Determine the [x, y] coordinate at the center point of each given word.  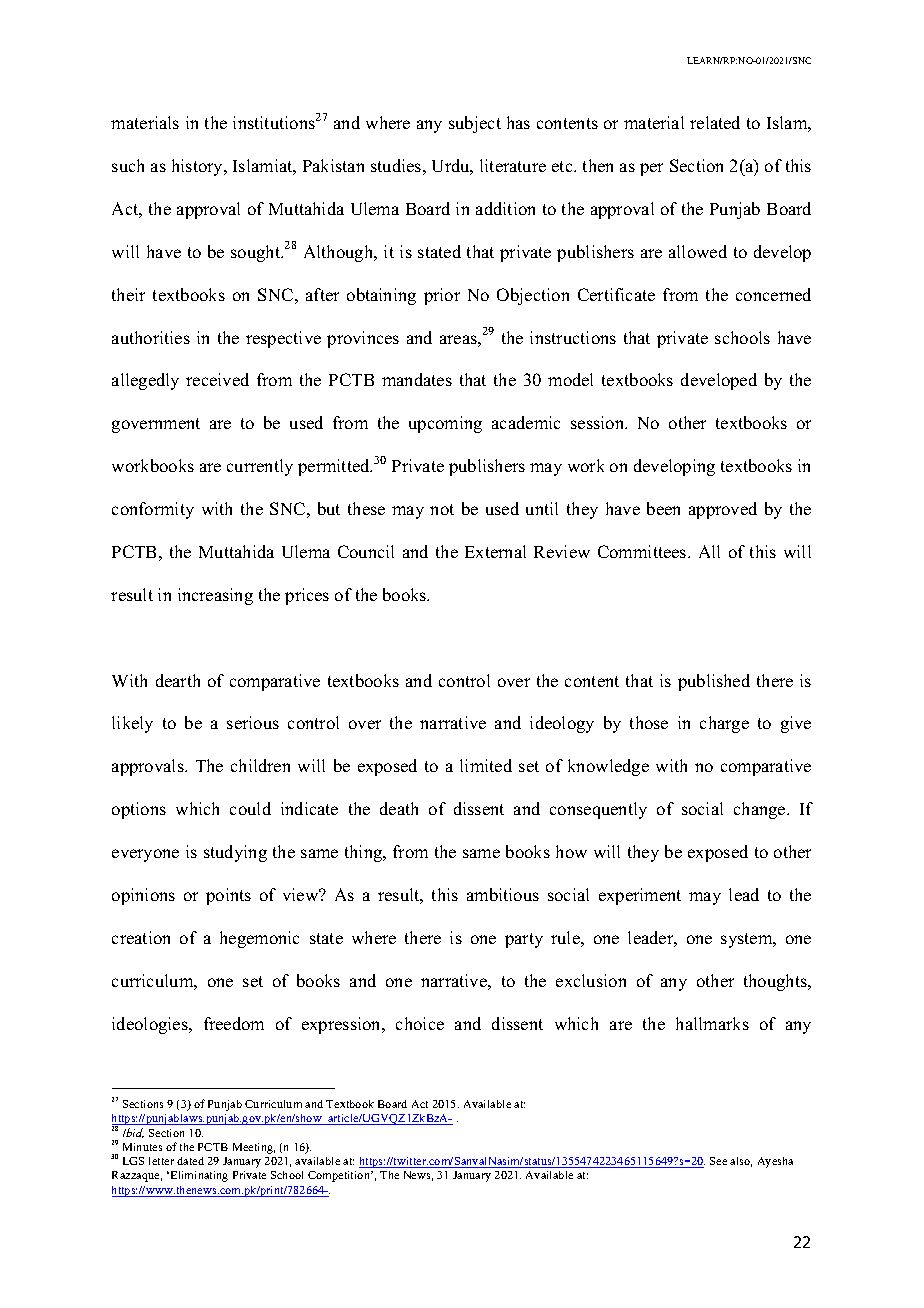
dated [190, 1161]
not [442, 509]
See [718, 1161]
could [250, 808]
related [715, 122]
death [399, 808]
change [761, 810]
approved [723, 510]
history [198, 167]
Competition [340, 1176]
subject [475, 124]
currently [260, 467]
